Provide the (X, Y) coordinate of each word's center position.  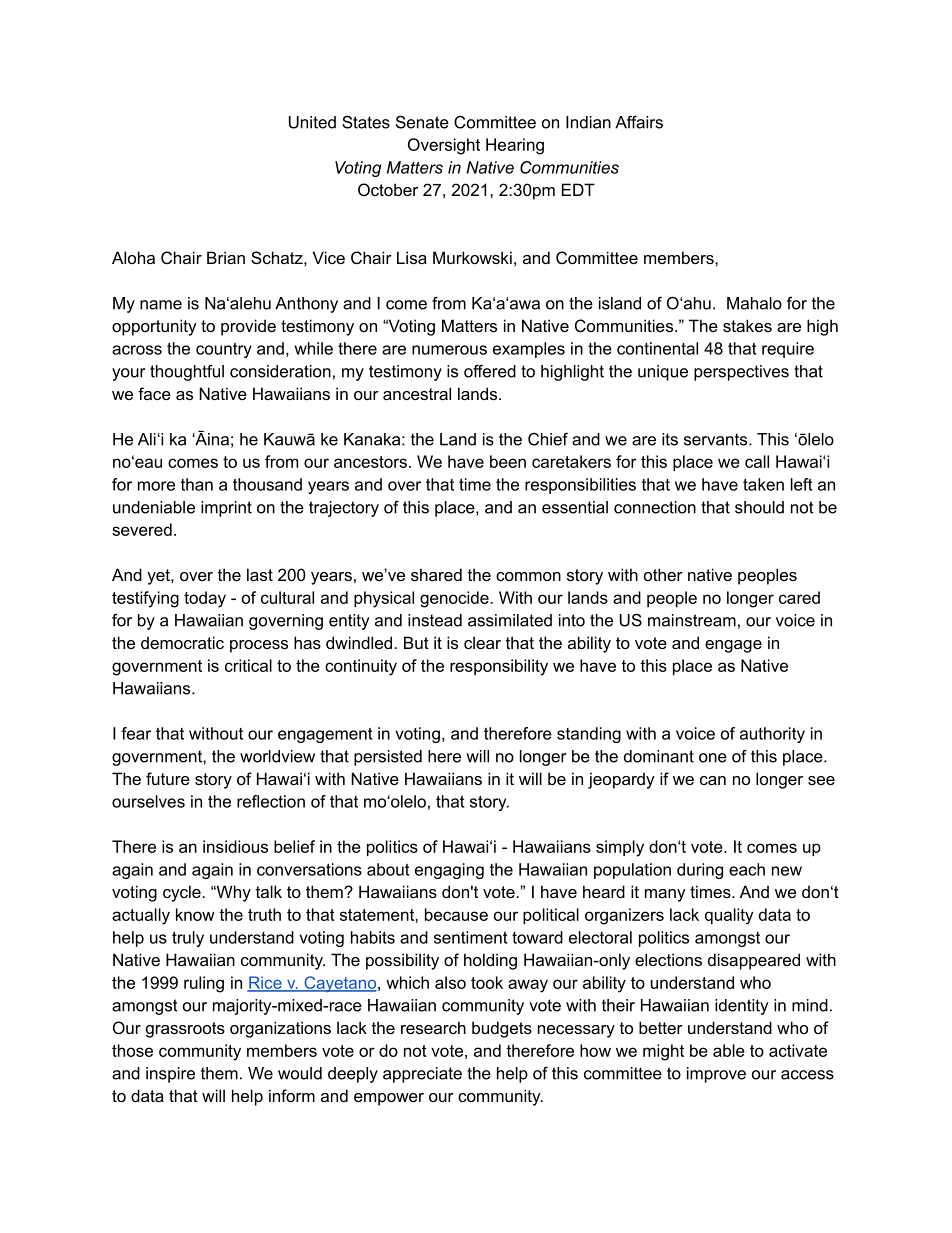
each (747, 869)
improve (716, 1075)
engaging (449, 871)
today (205, 599)
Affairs (639, 122)
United (312, 122)
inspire (170, 1075)
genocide (455, 599)
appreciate (422, 1075)
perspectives (741, 373)
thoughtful (187, 373)
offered (490, 371)
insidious (235, 846)
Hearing (515, 146)
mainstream (692, 620)
